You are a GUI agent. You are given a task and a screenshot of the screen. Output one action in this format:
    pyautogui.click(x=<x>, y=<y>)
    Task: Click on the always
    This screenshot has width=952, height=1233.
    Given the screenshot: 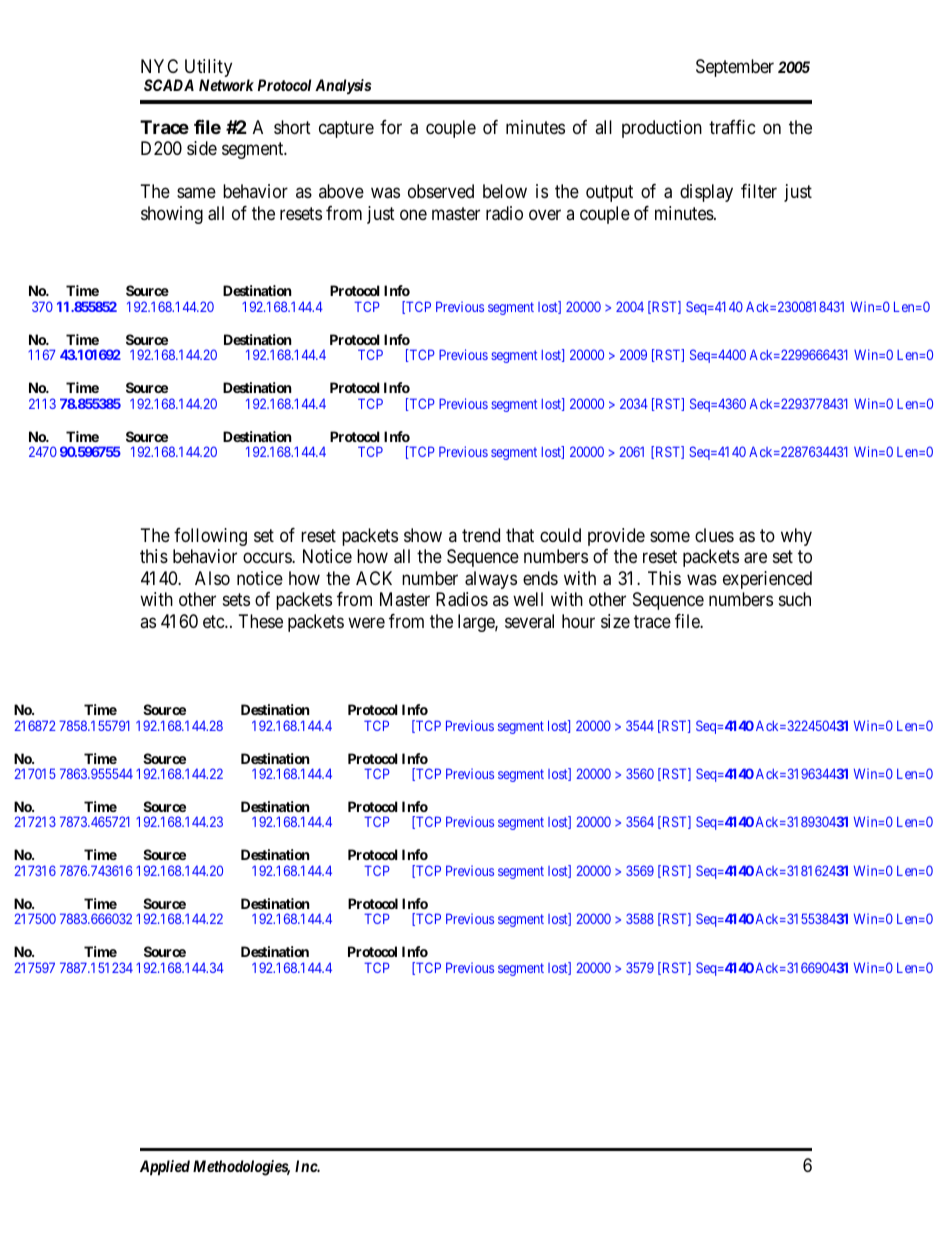 What is the action you would take?
    pyautogui.click(x=491, y=580)
